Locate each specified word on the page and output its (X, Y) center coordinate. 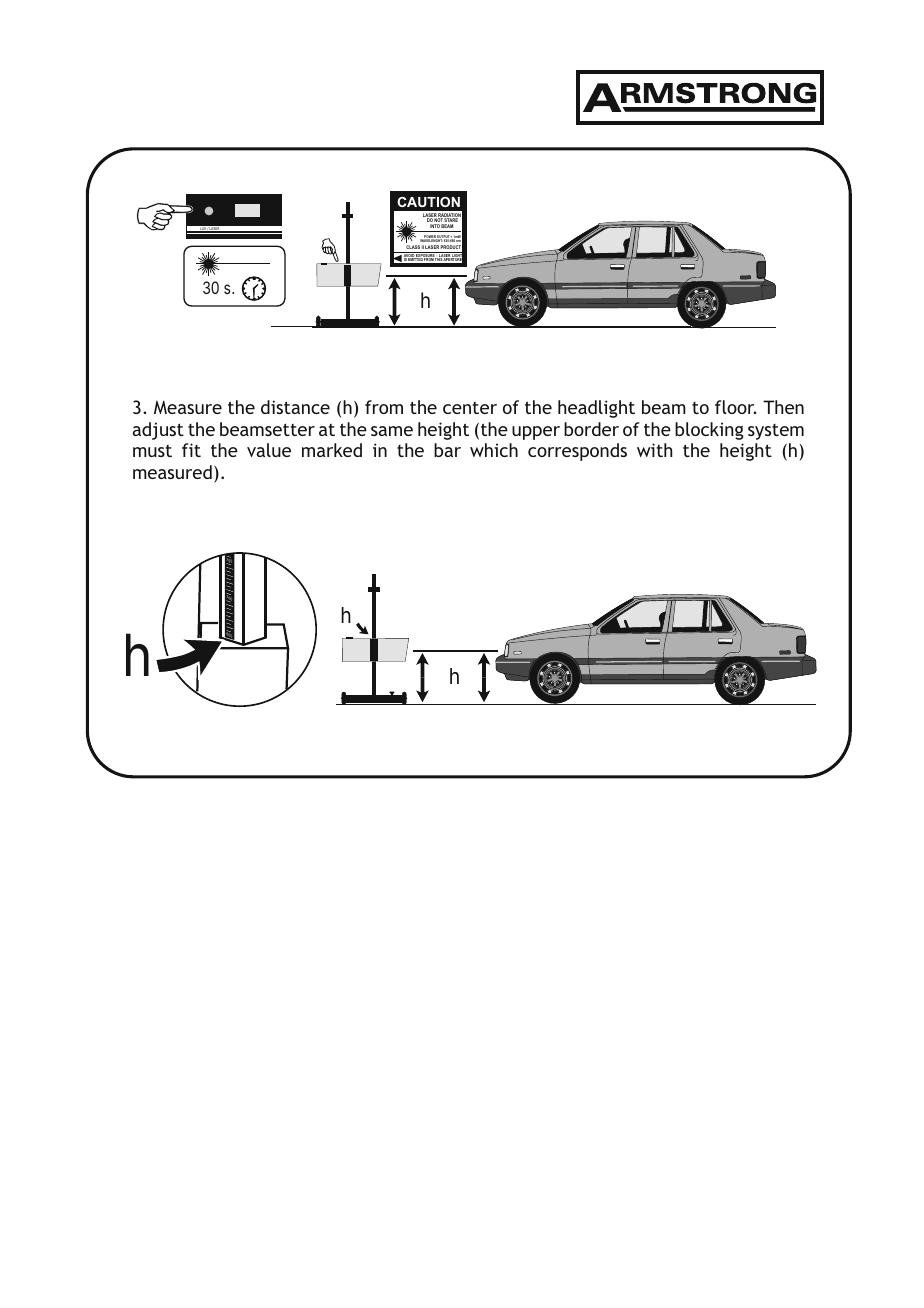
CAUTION (428, 202)
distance (295, 407)
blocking (709, 431)
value (269, 450)
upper (536, 433)
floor (735, 407)
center (470, 408)
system (776, 432)
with (654, 450)
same (392, 431)
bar (447, 450)
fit (191, 450)
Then (783, 407)
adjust (158, 431)
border (591, 429)
